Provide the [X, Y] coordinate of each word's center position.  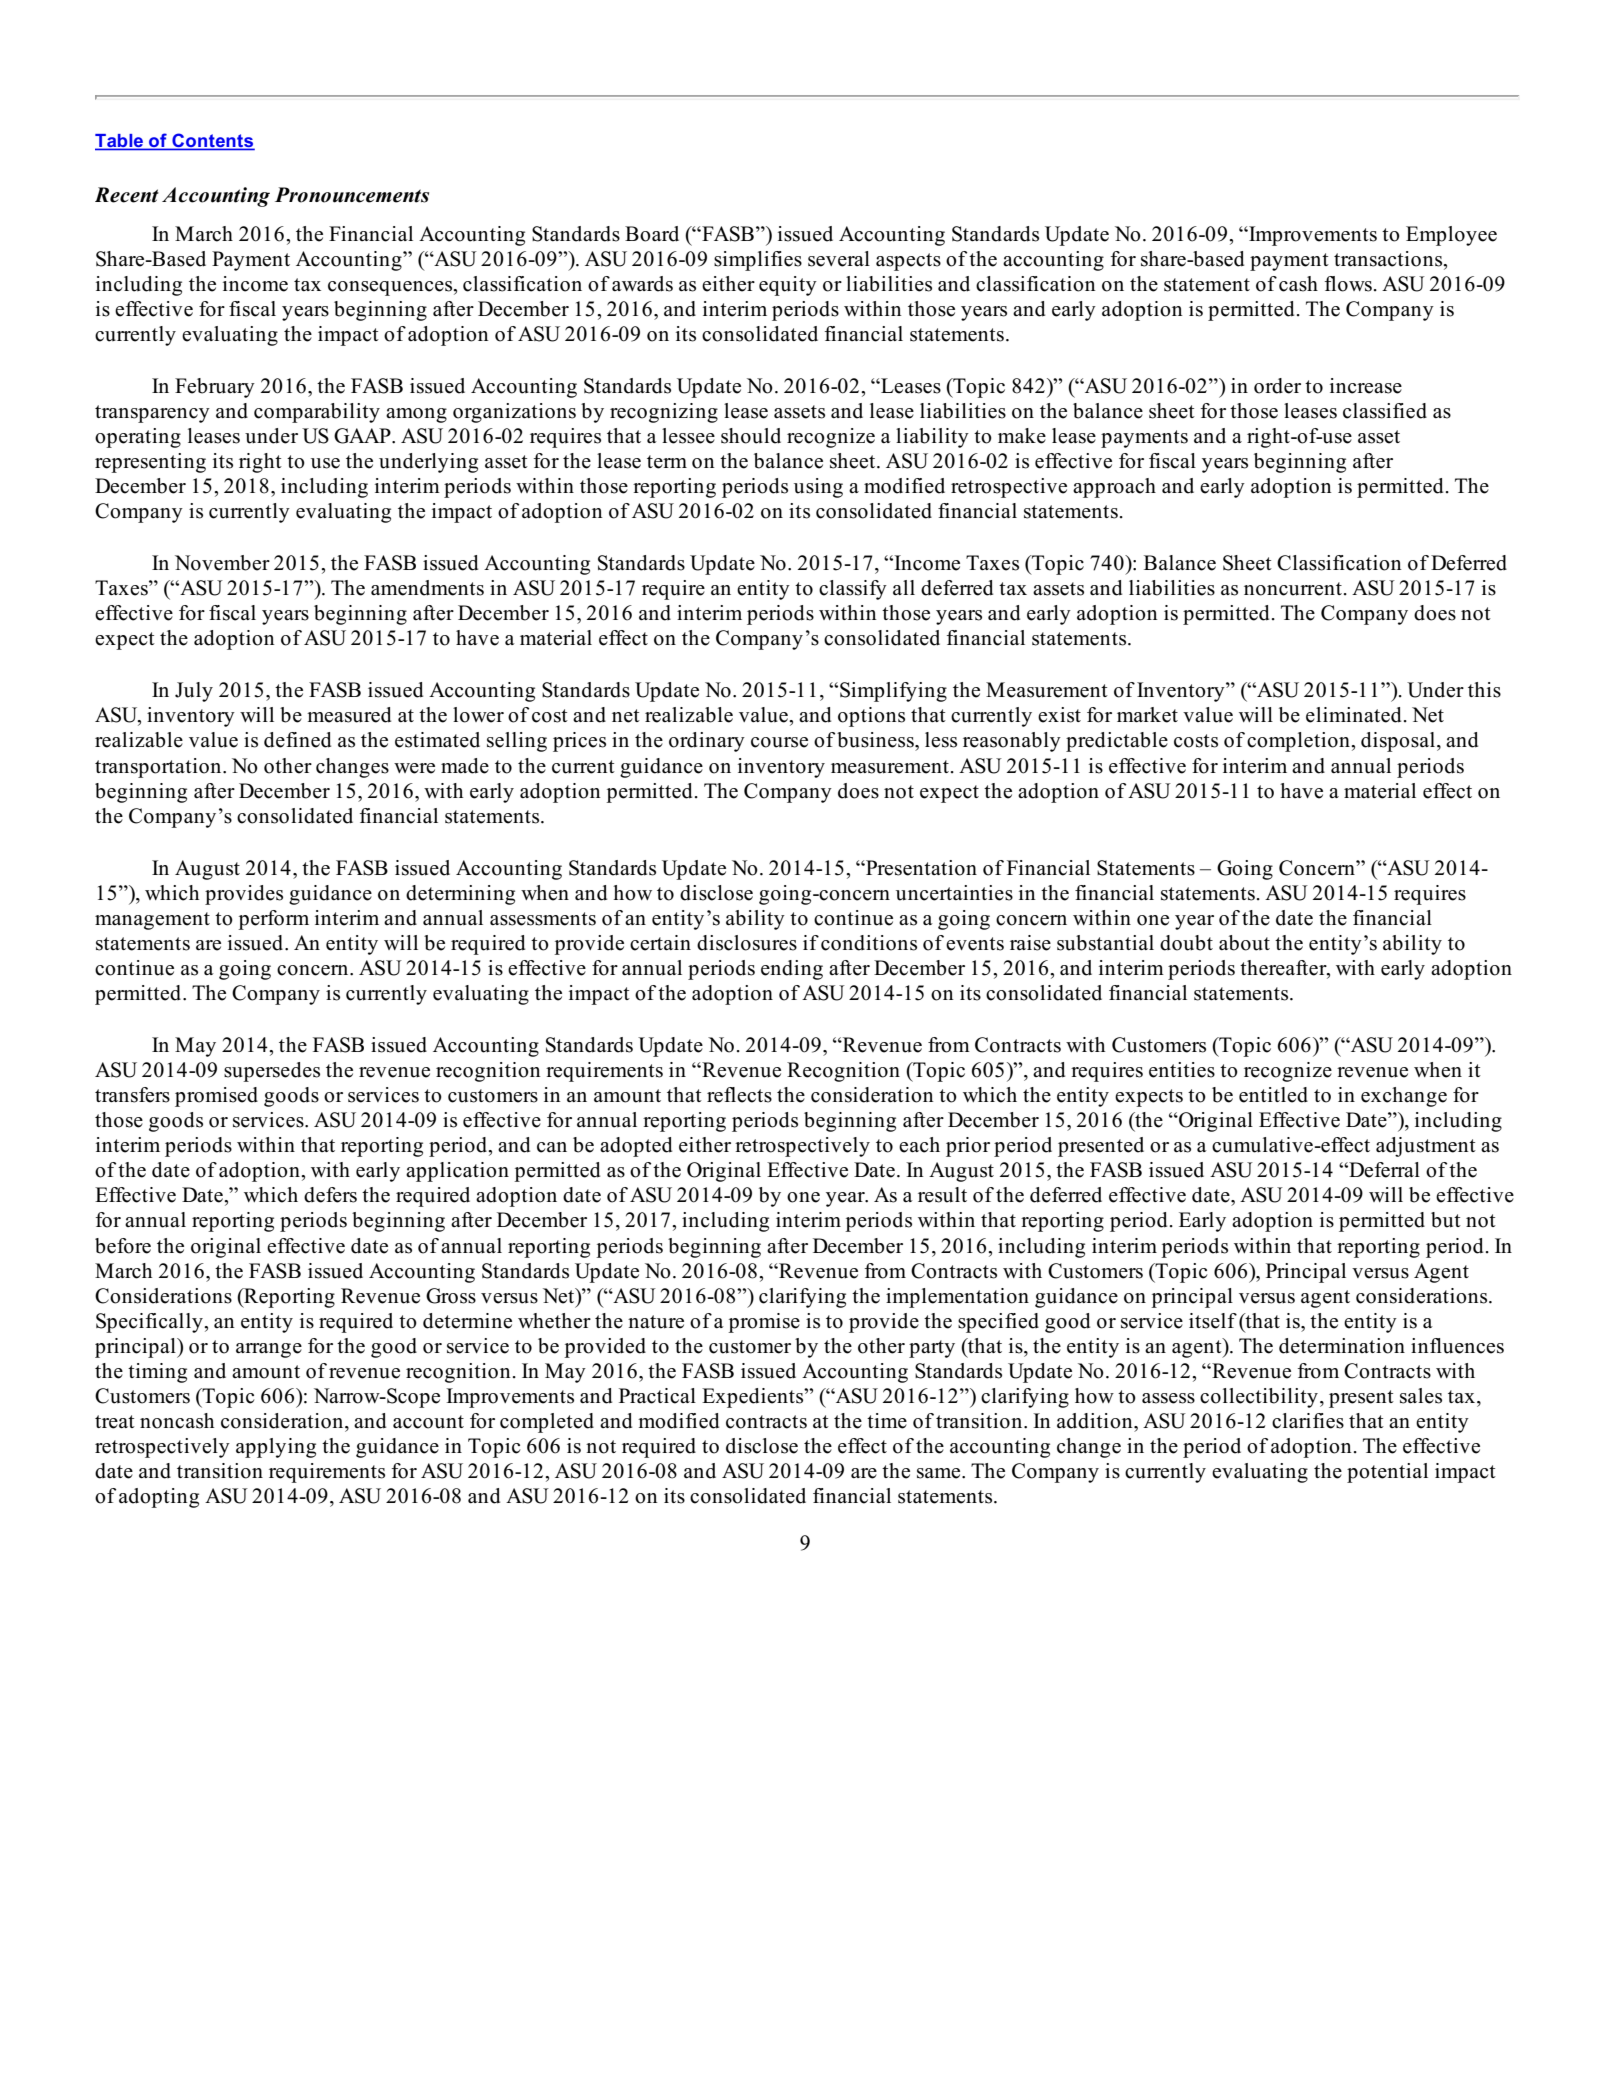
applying [276, 1448]
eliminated [1353, 715]
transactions [1389, 259]
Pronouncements [352, 195]
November [222, 563]
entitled [1273, 1095]
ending [792, 970]
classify [853, 590]
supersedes [272, 1072]
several [839, 259]
